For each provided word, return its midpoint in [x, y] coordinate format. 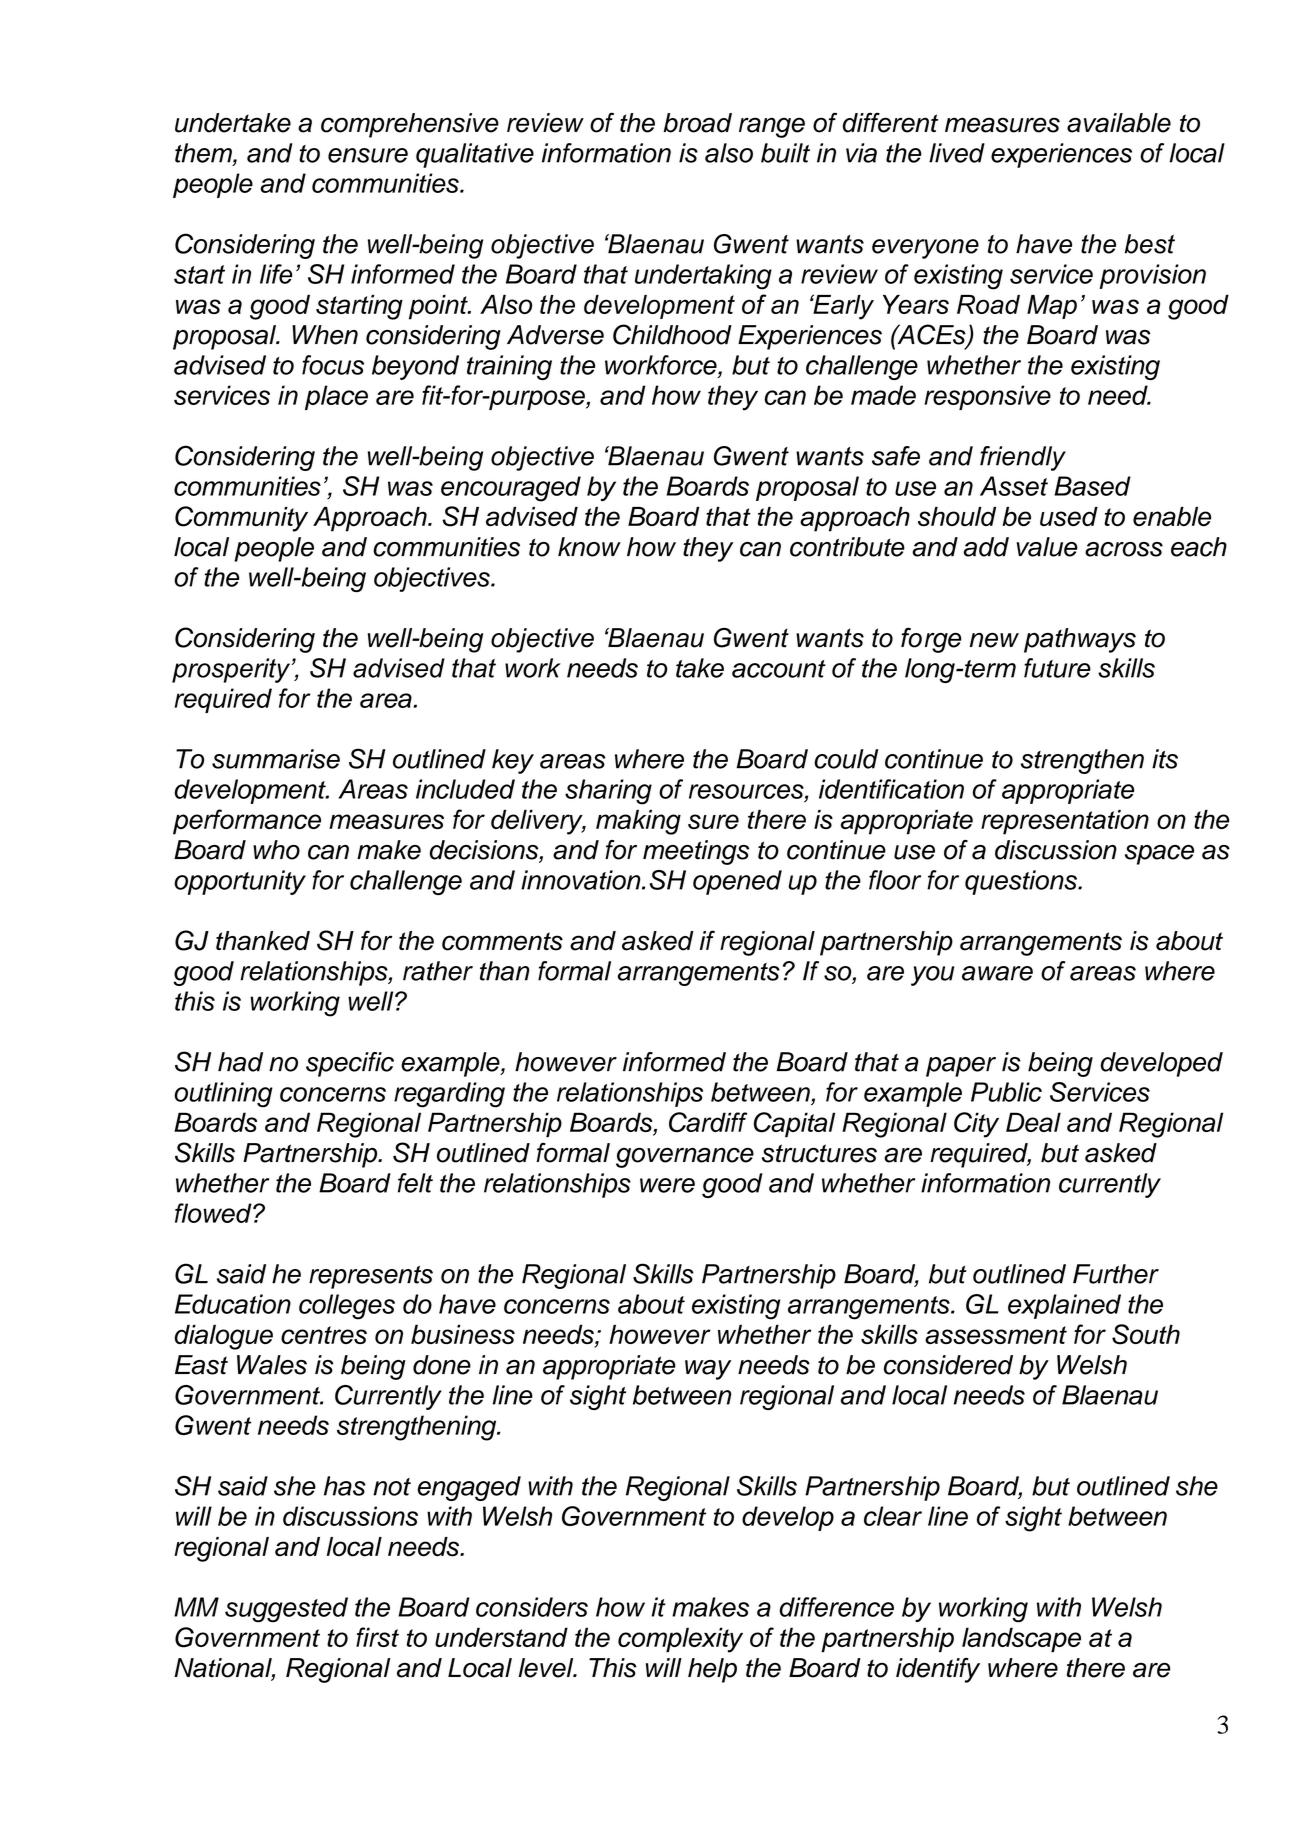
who [276, 850]
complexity [680, 1640]
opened [737, 882]
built [785, 153]
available [1119, 123]
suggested [286, 1610]
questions [1022, 882]
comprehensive [410, 125]
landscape [1021, 1640]
